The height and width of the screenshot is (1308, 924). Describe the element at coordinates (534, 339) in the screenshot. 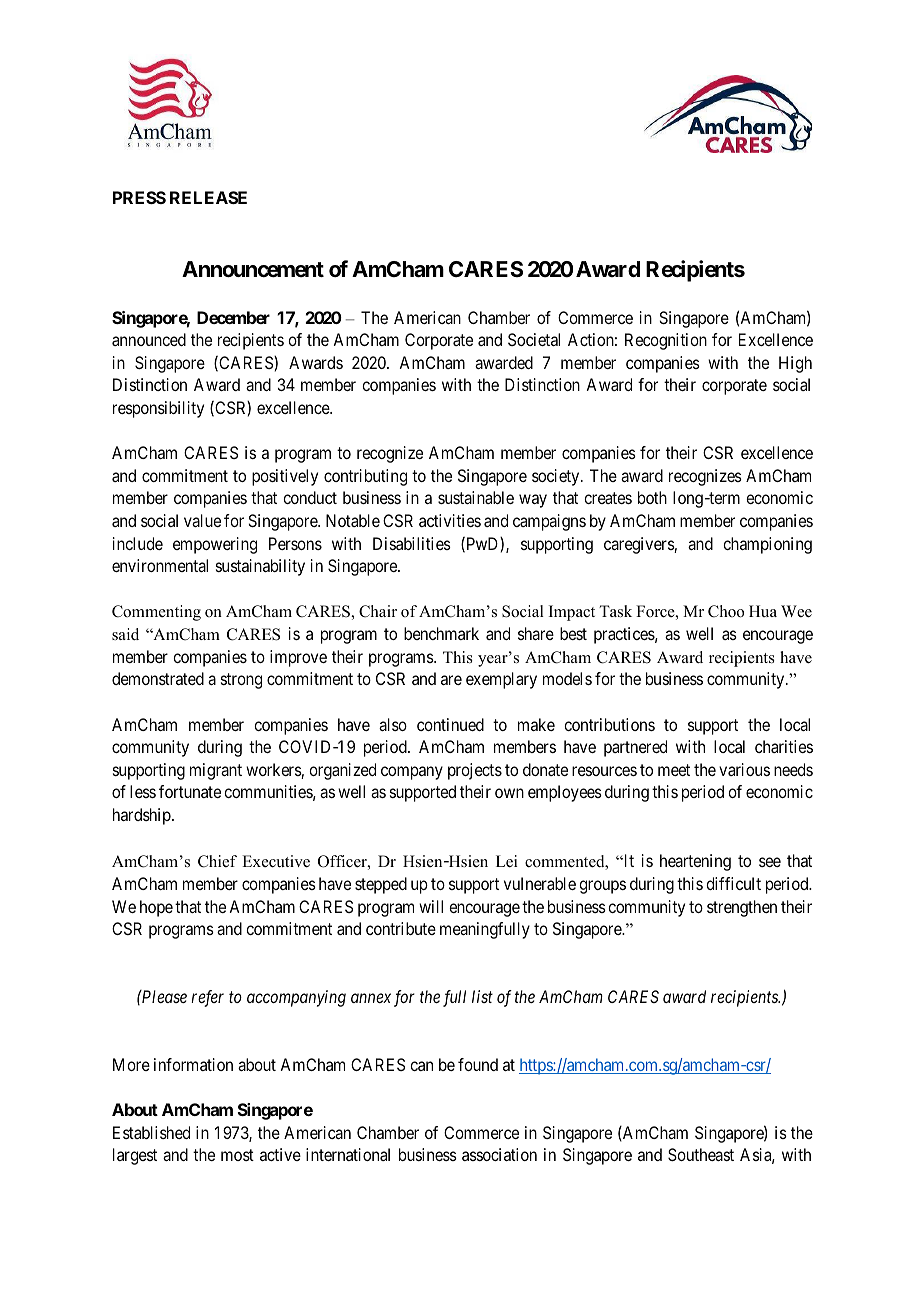

I see `Societal` at that location.
